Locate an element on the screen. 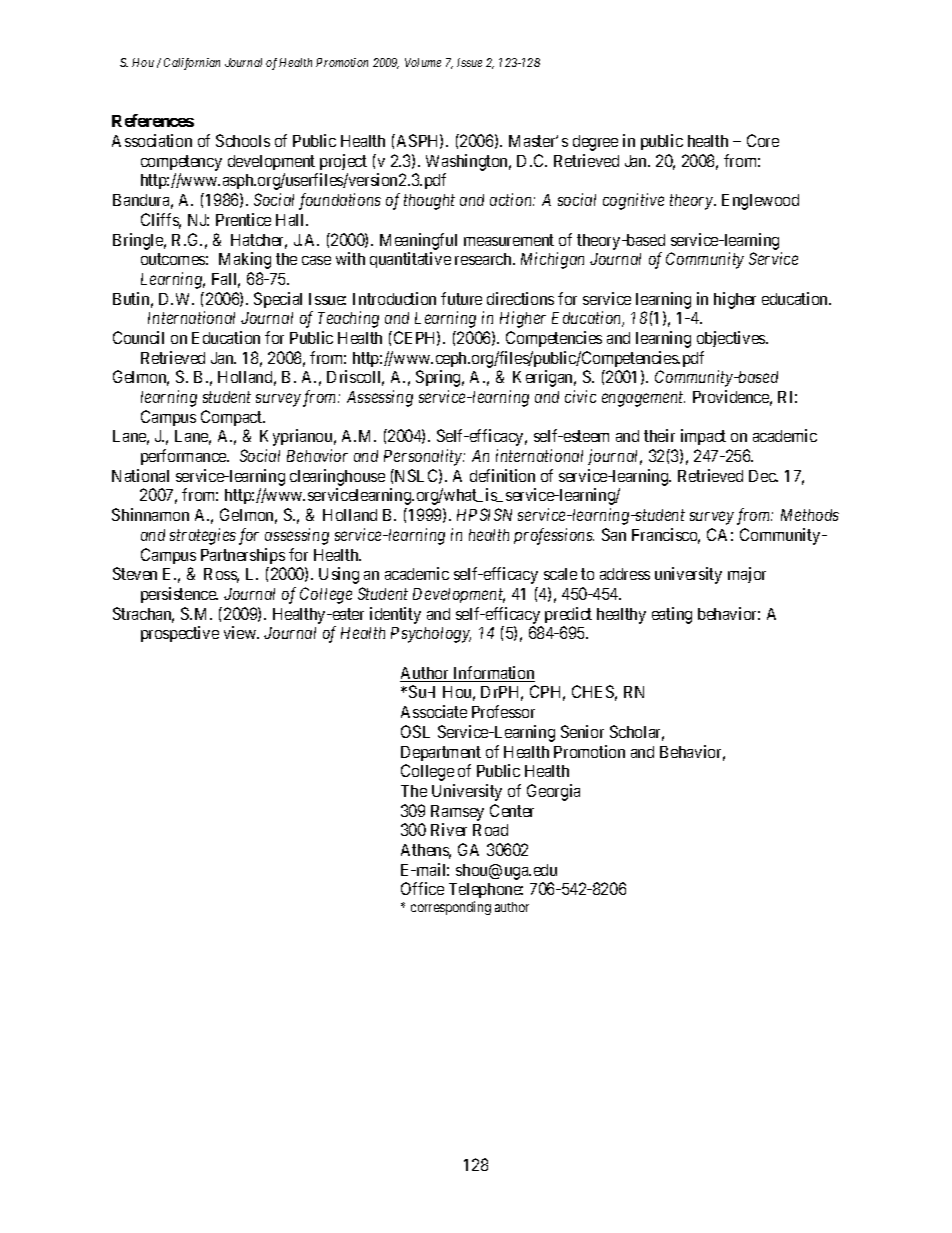 Image resolution: width=952 pixels, height=1233 pixels. persistence is located at coordinates (179, 595).
